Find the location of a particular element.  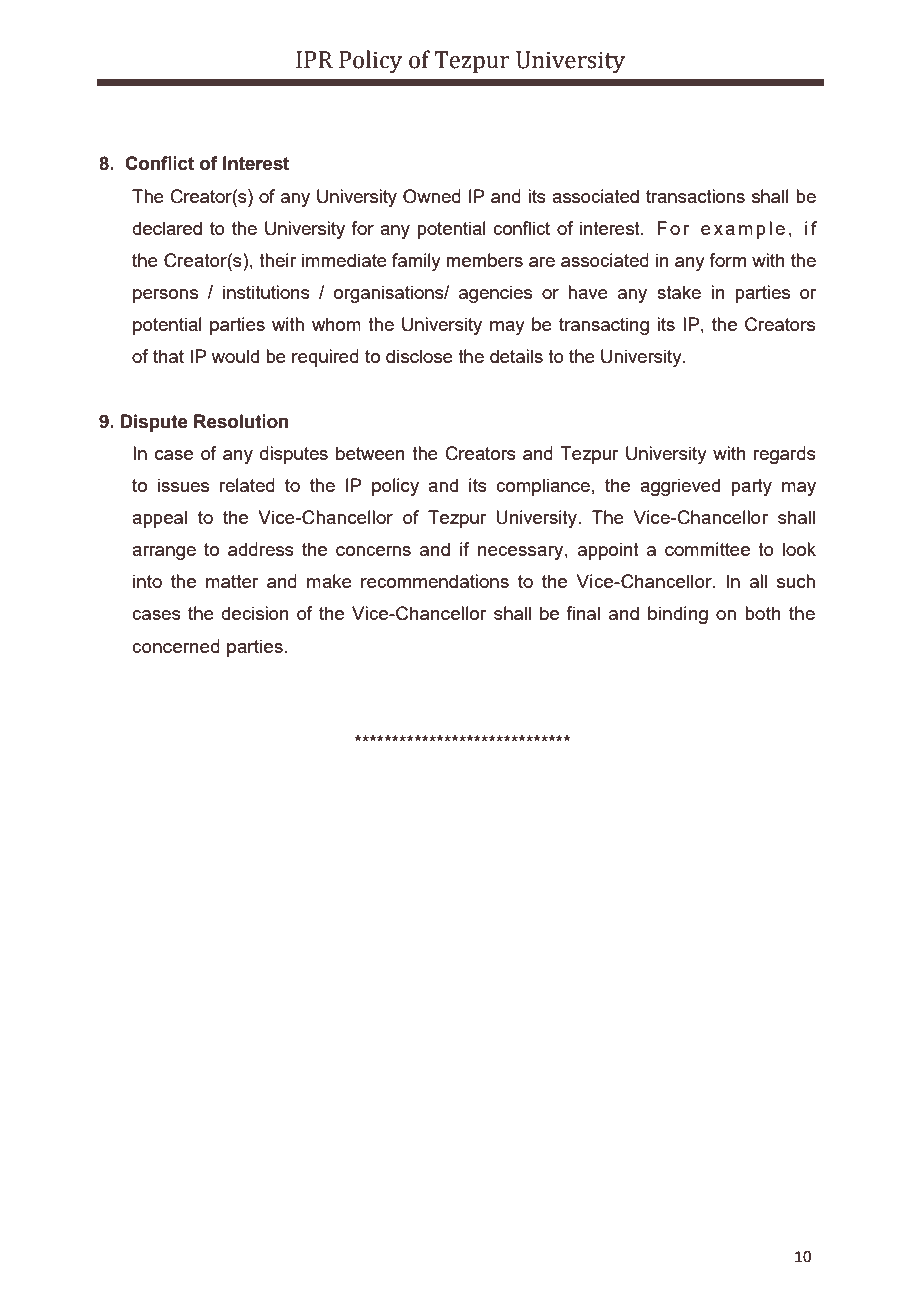

form is located at coordinates (727, 260).
